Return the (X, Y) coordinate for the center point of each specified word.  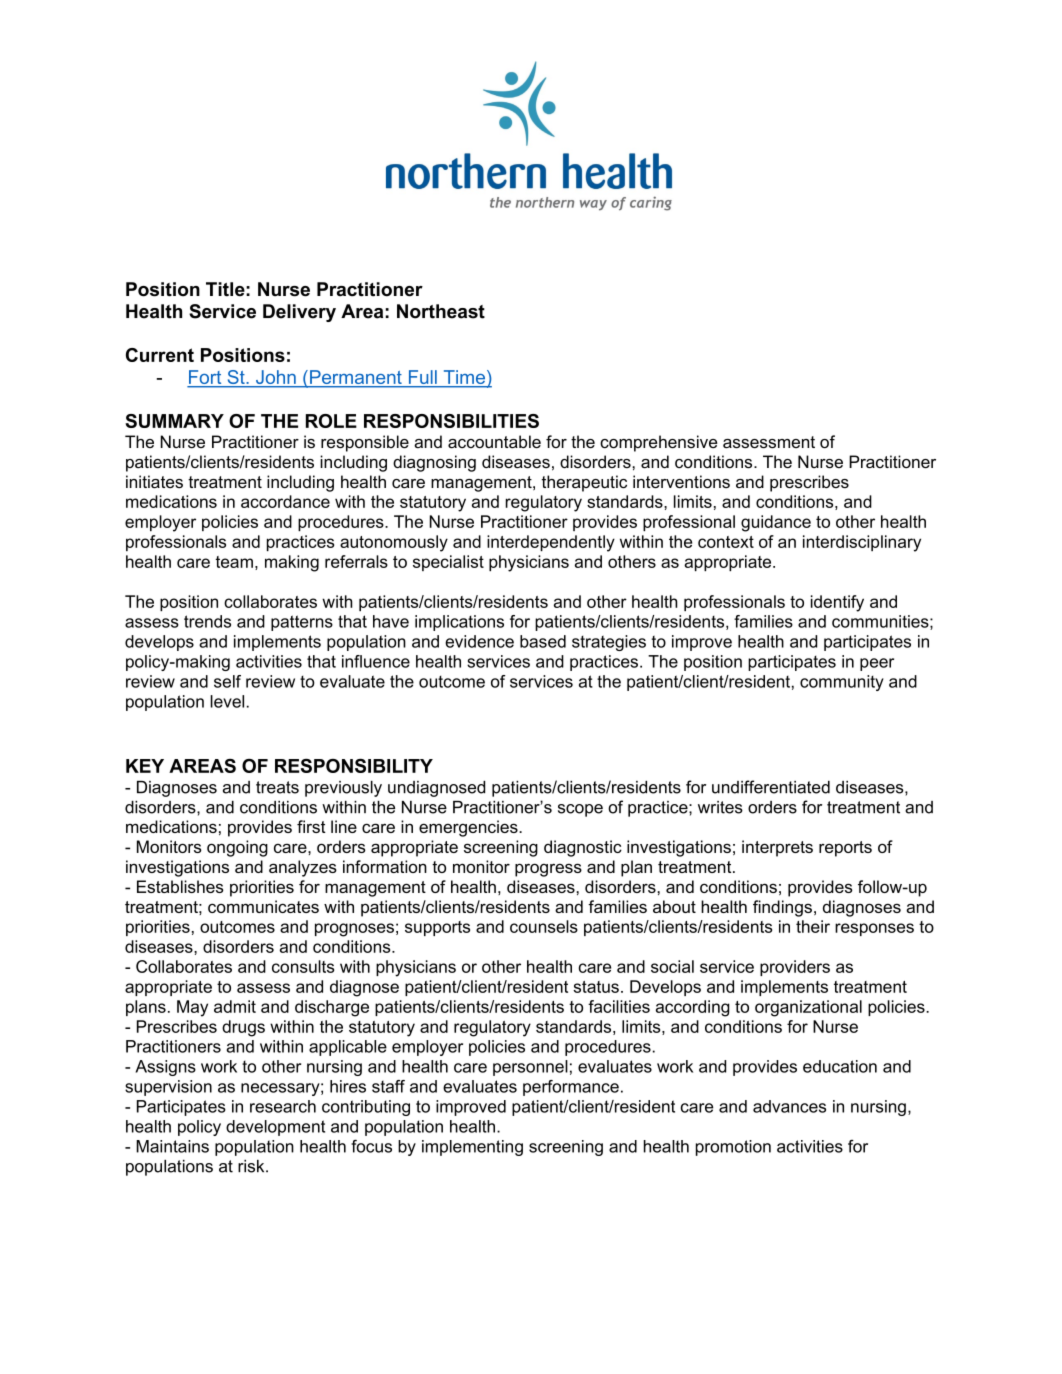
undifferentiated (771, 787)
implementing (472, 1148)
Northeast (441, 311)
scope (580, 810)
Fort (205, 378)
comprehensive (658, 443)
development (275, 1128)
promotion (733, 1148)
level (227, 701)
